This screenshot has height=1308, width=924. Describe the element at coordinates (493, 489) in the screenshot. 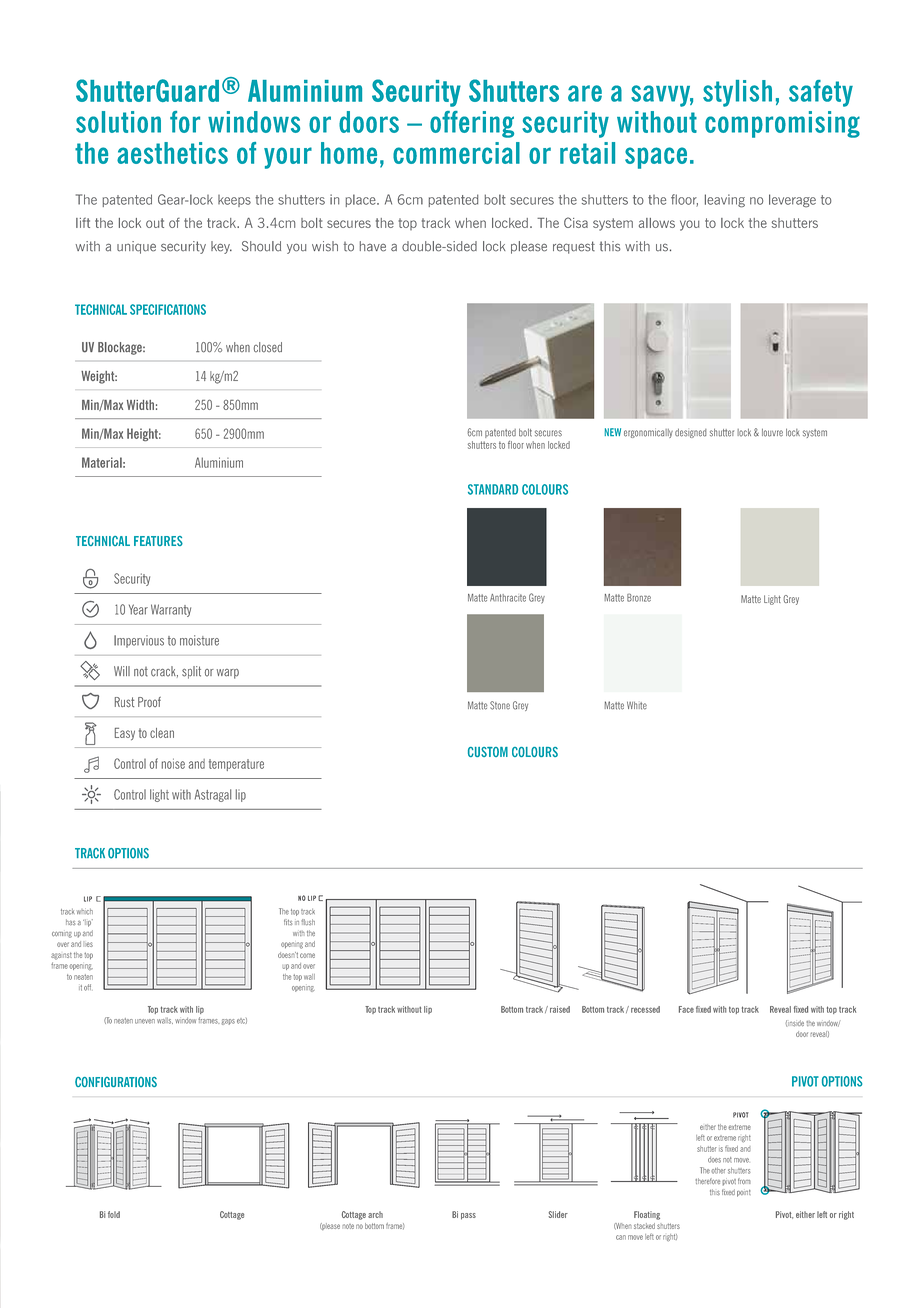

I see `STANDARD` at that location.
